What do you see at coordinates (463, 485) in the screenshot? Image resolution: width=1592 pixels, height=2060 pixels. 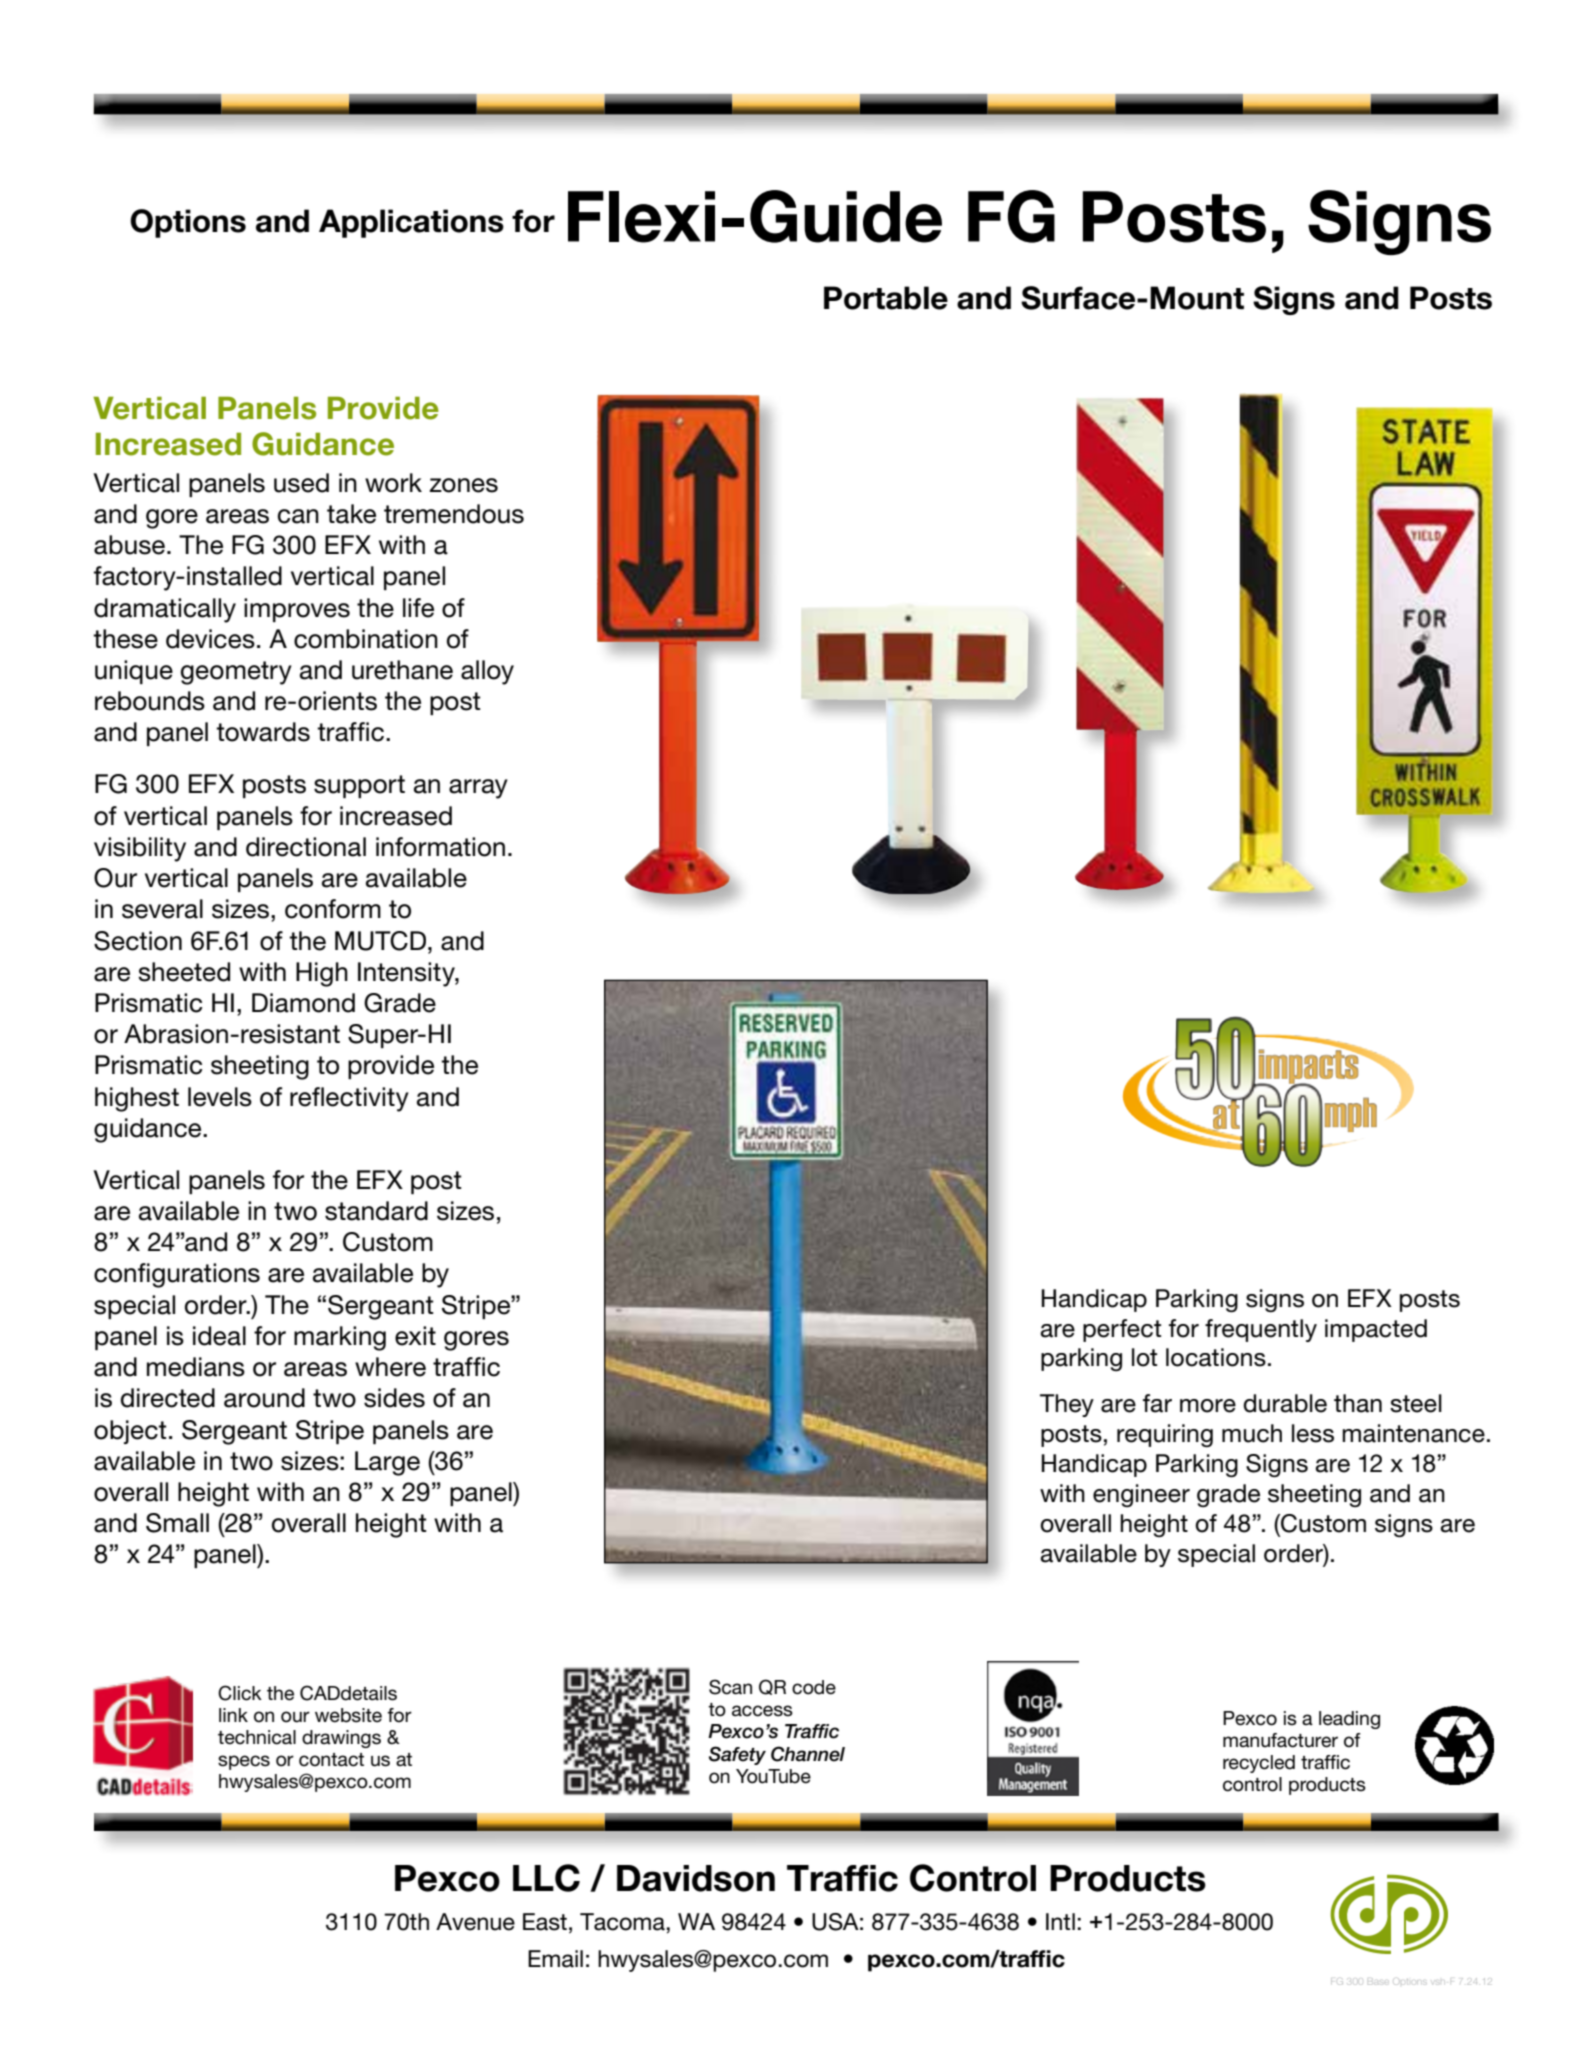 I see `zones` at bounding box center [463, 485].
